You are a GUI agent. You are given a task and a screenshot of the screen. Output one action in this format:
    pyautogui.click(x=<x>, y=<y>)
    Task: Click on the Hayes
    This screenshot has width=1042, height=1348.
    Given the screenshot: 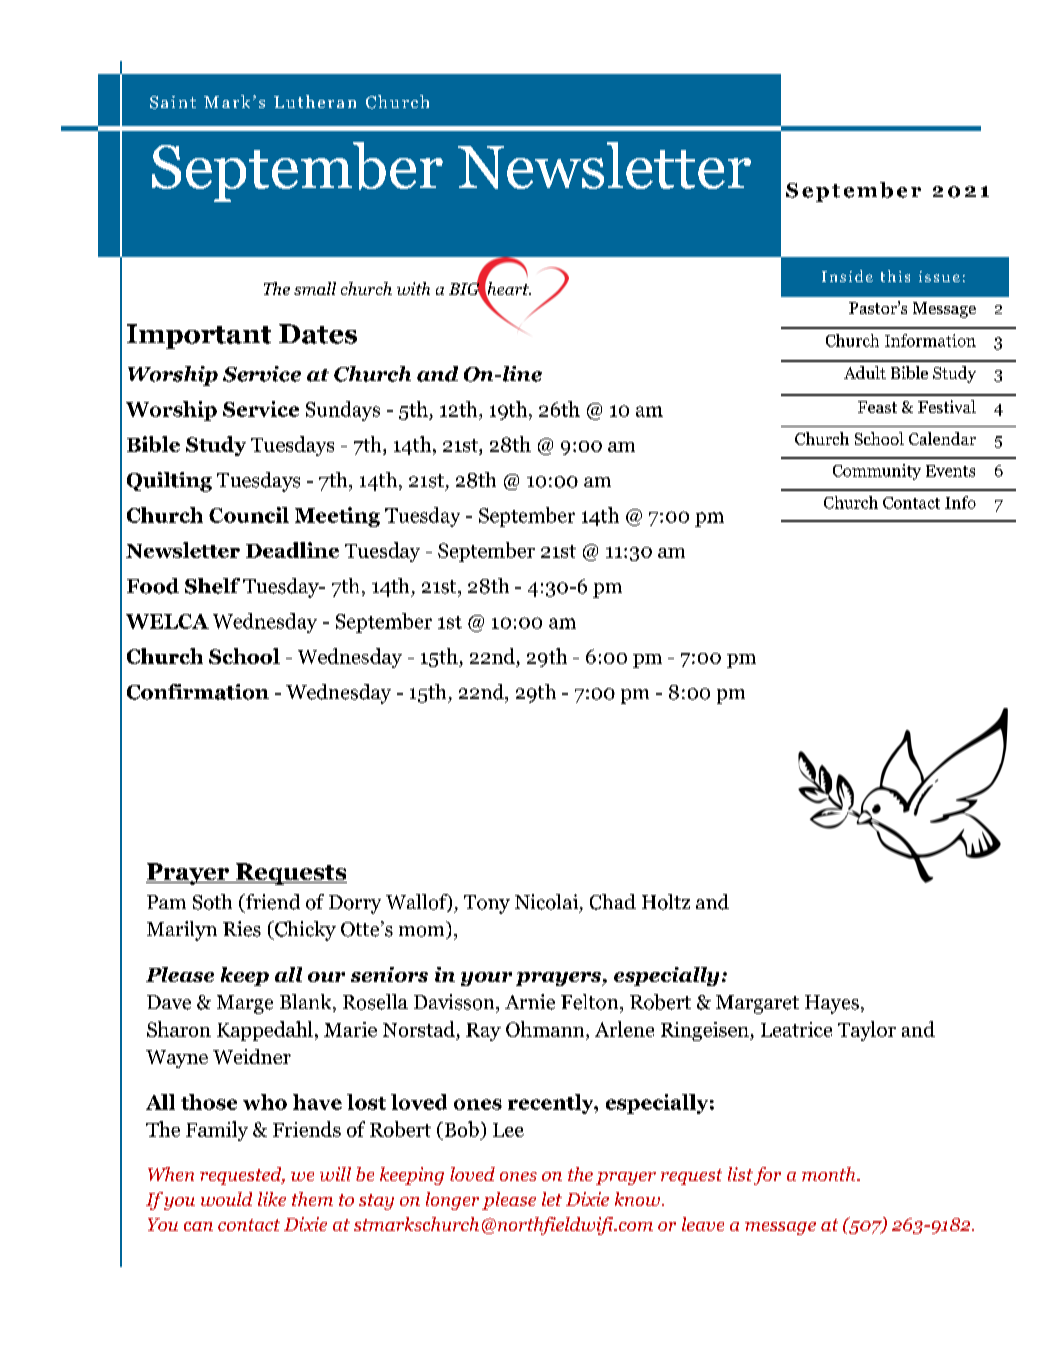 What is the action you would take?
    pyautogui.click(x=832, y=1004)
